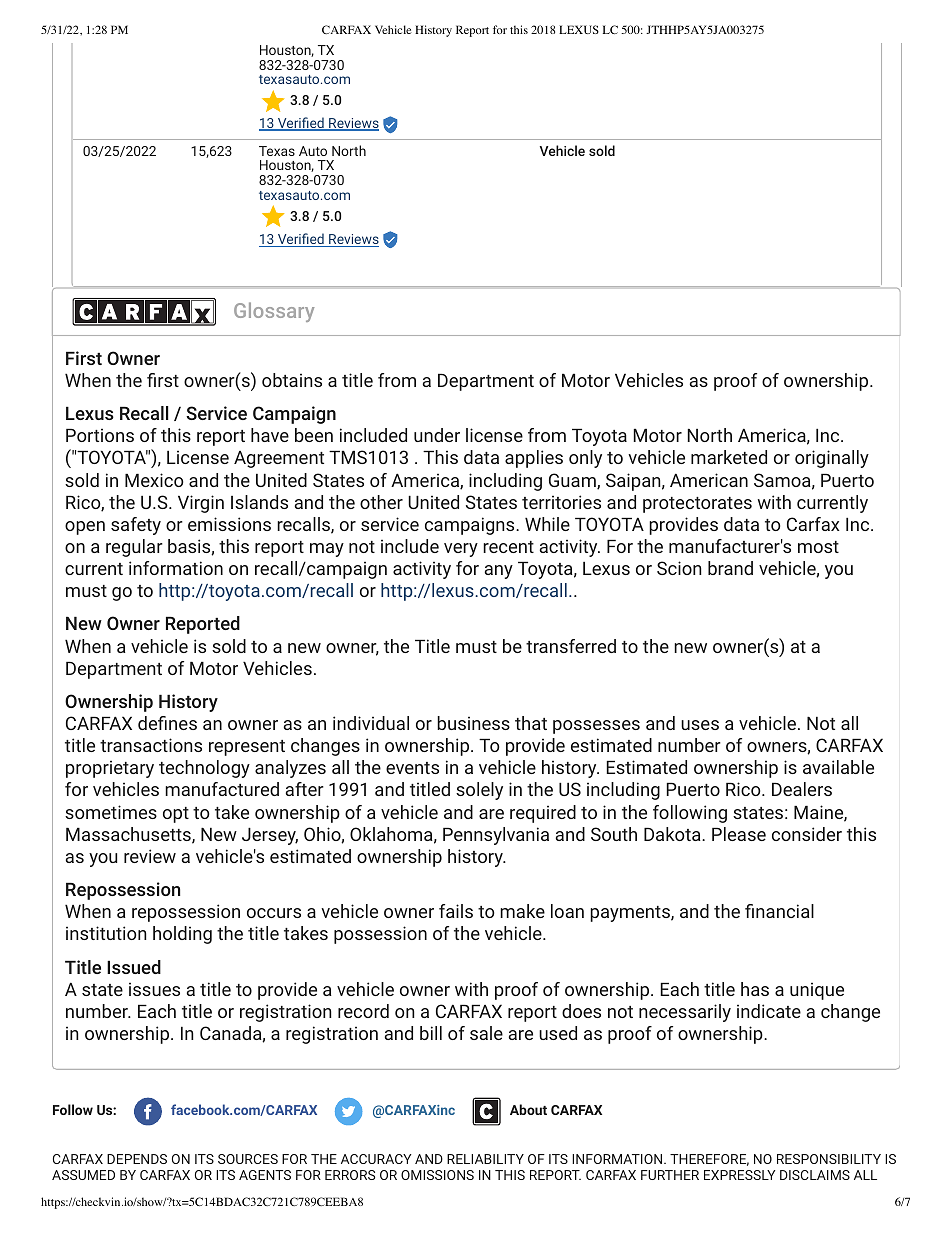  What do you see at coordinates (182, 935) in the document?
I see `holding` at bounding box center [182, 935].
